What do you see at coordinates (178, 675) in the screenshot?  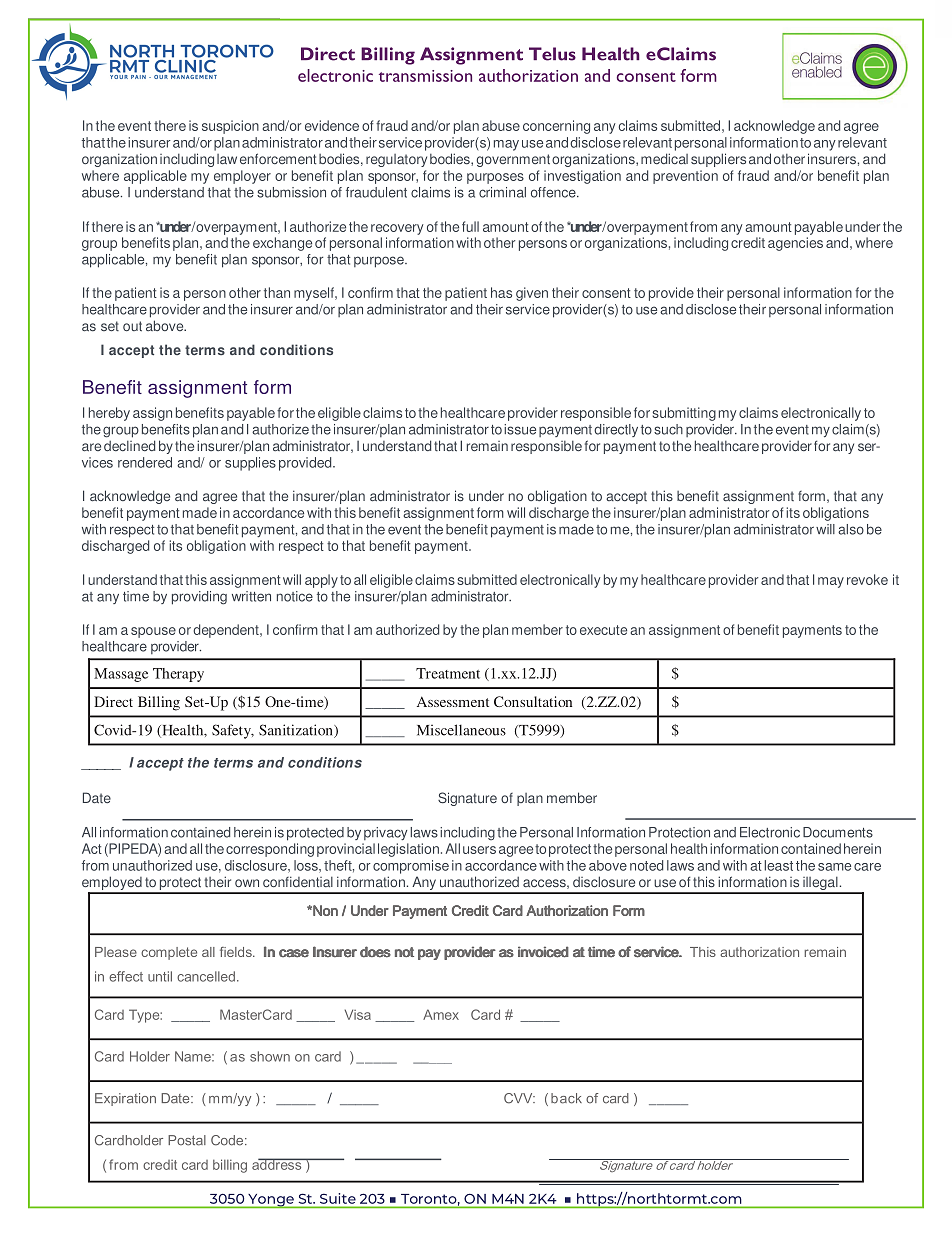 I see `Therapy` at bounding box center [178, 675].
